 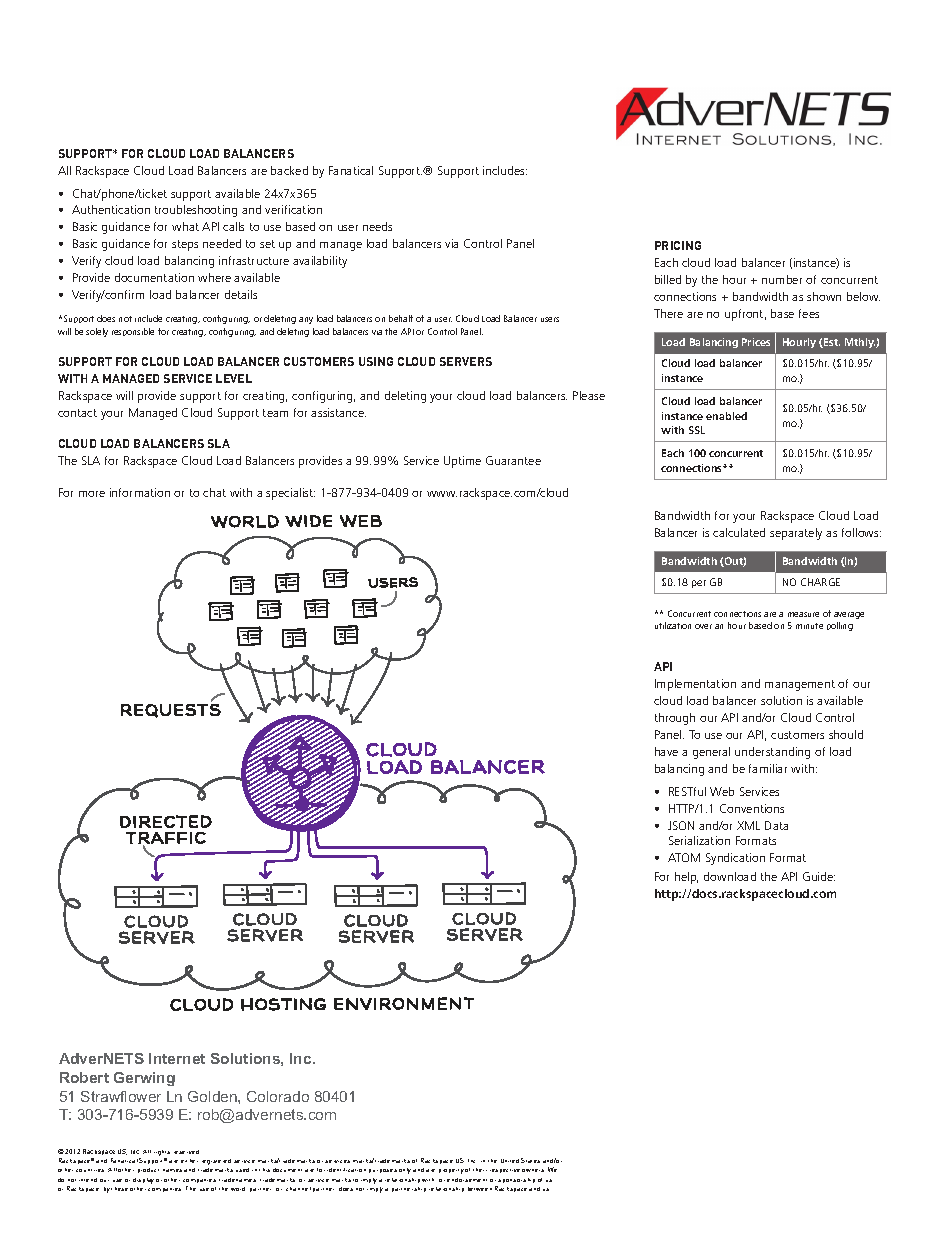 What do you see at coordinates (675, 719) in the page?
I see `through` at bounding box center [675, 719].
